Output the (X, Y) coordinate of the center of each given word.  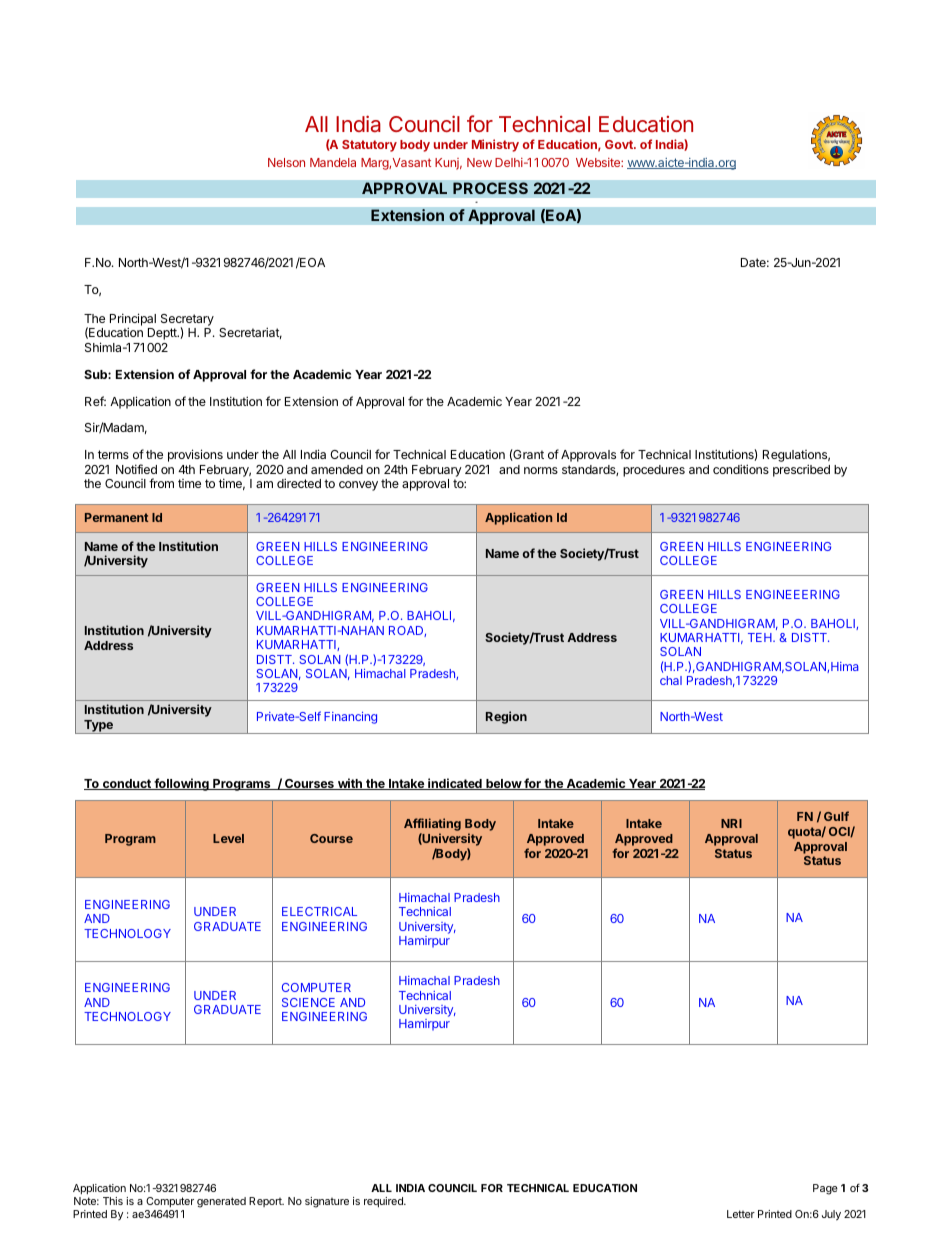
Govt (620, 144)
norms (541, 470)
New (479, 162)
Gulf (836, 816)
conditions (741, 469)
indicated (455, 784)
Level (228, 838)
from (161, 483)
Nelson (286, 162)
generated (221, 1202)
